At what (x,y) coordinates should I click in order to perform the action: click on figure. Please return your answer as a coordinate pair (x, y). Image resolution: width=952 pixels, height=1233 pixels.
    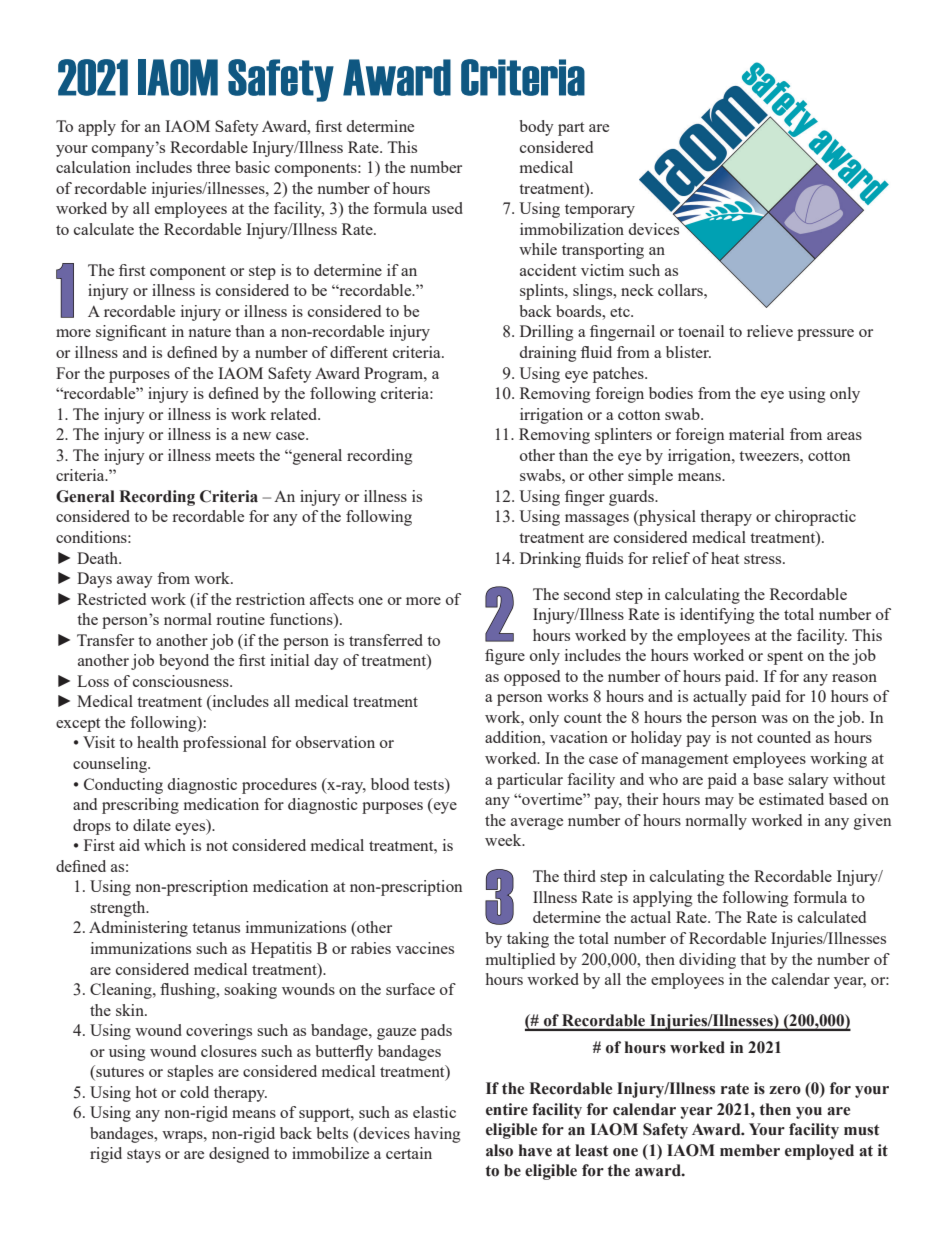
    Looking at the image, I should click on (505, 657).
